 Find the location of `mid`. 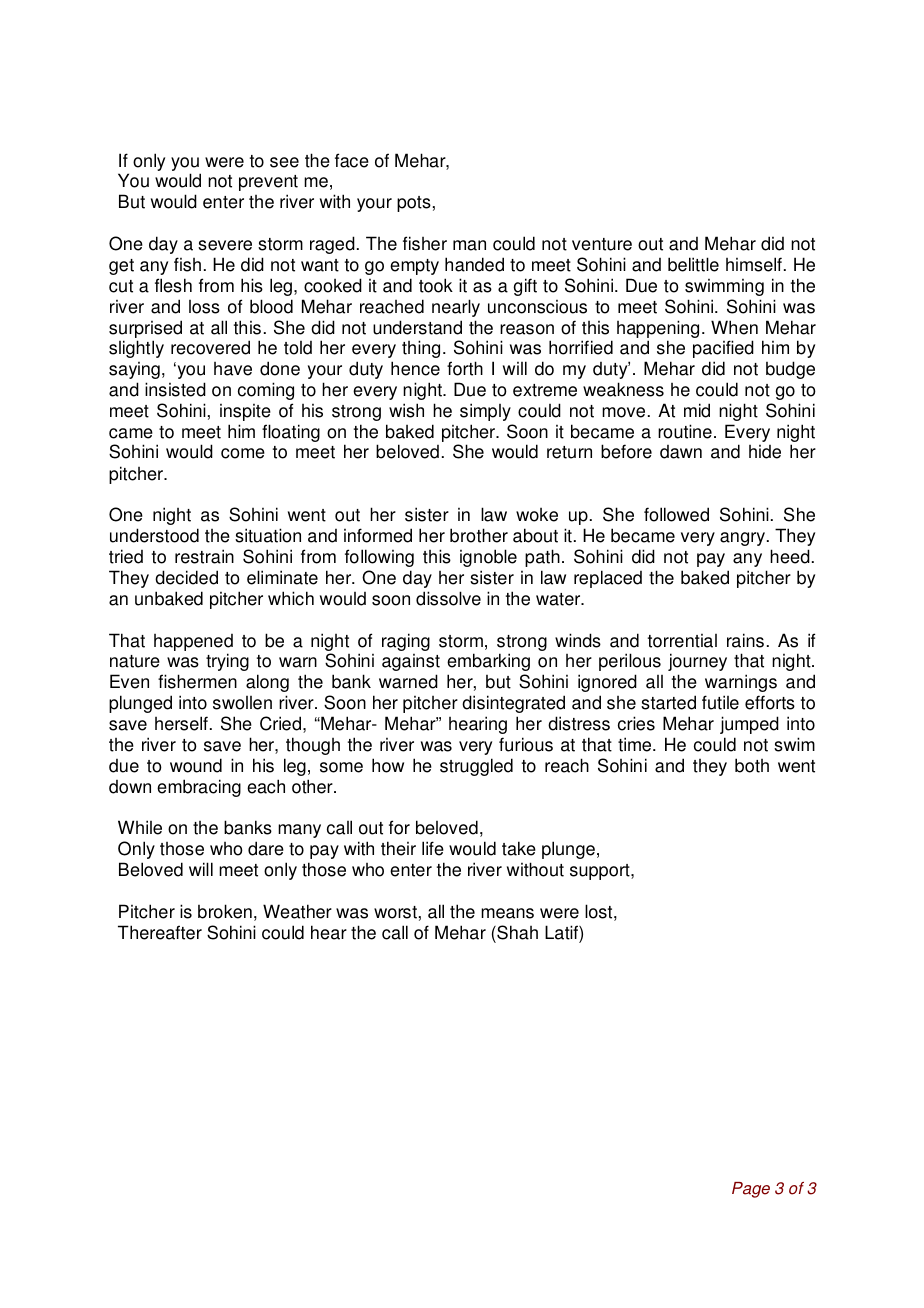

mid is located at coordinates (697, 410).
